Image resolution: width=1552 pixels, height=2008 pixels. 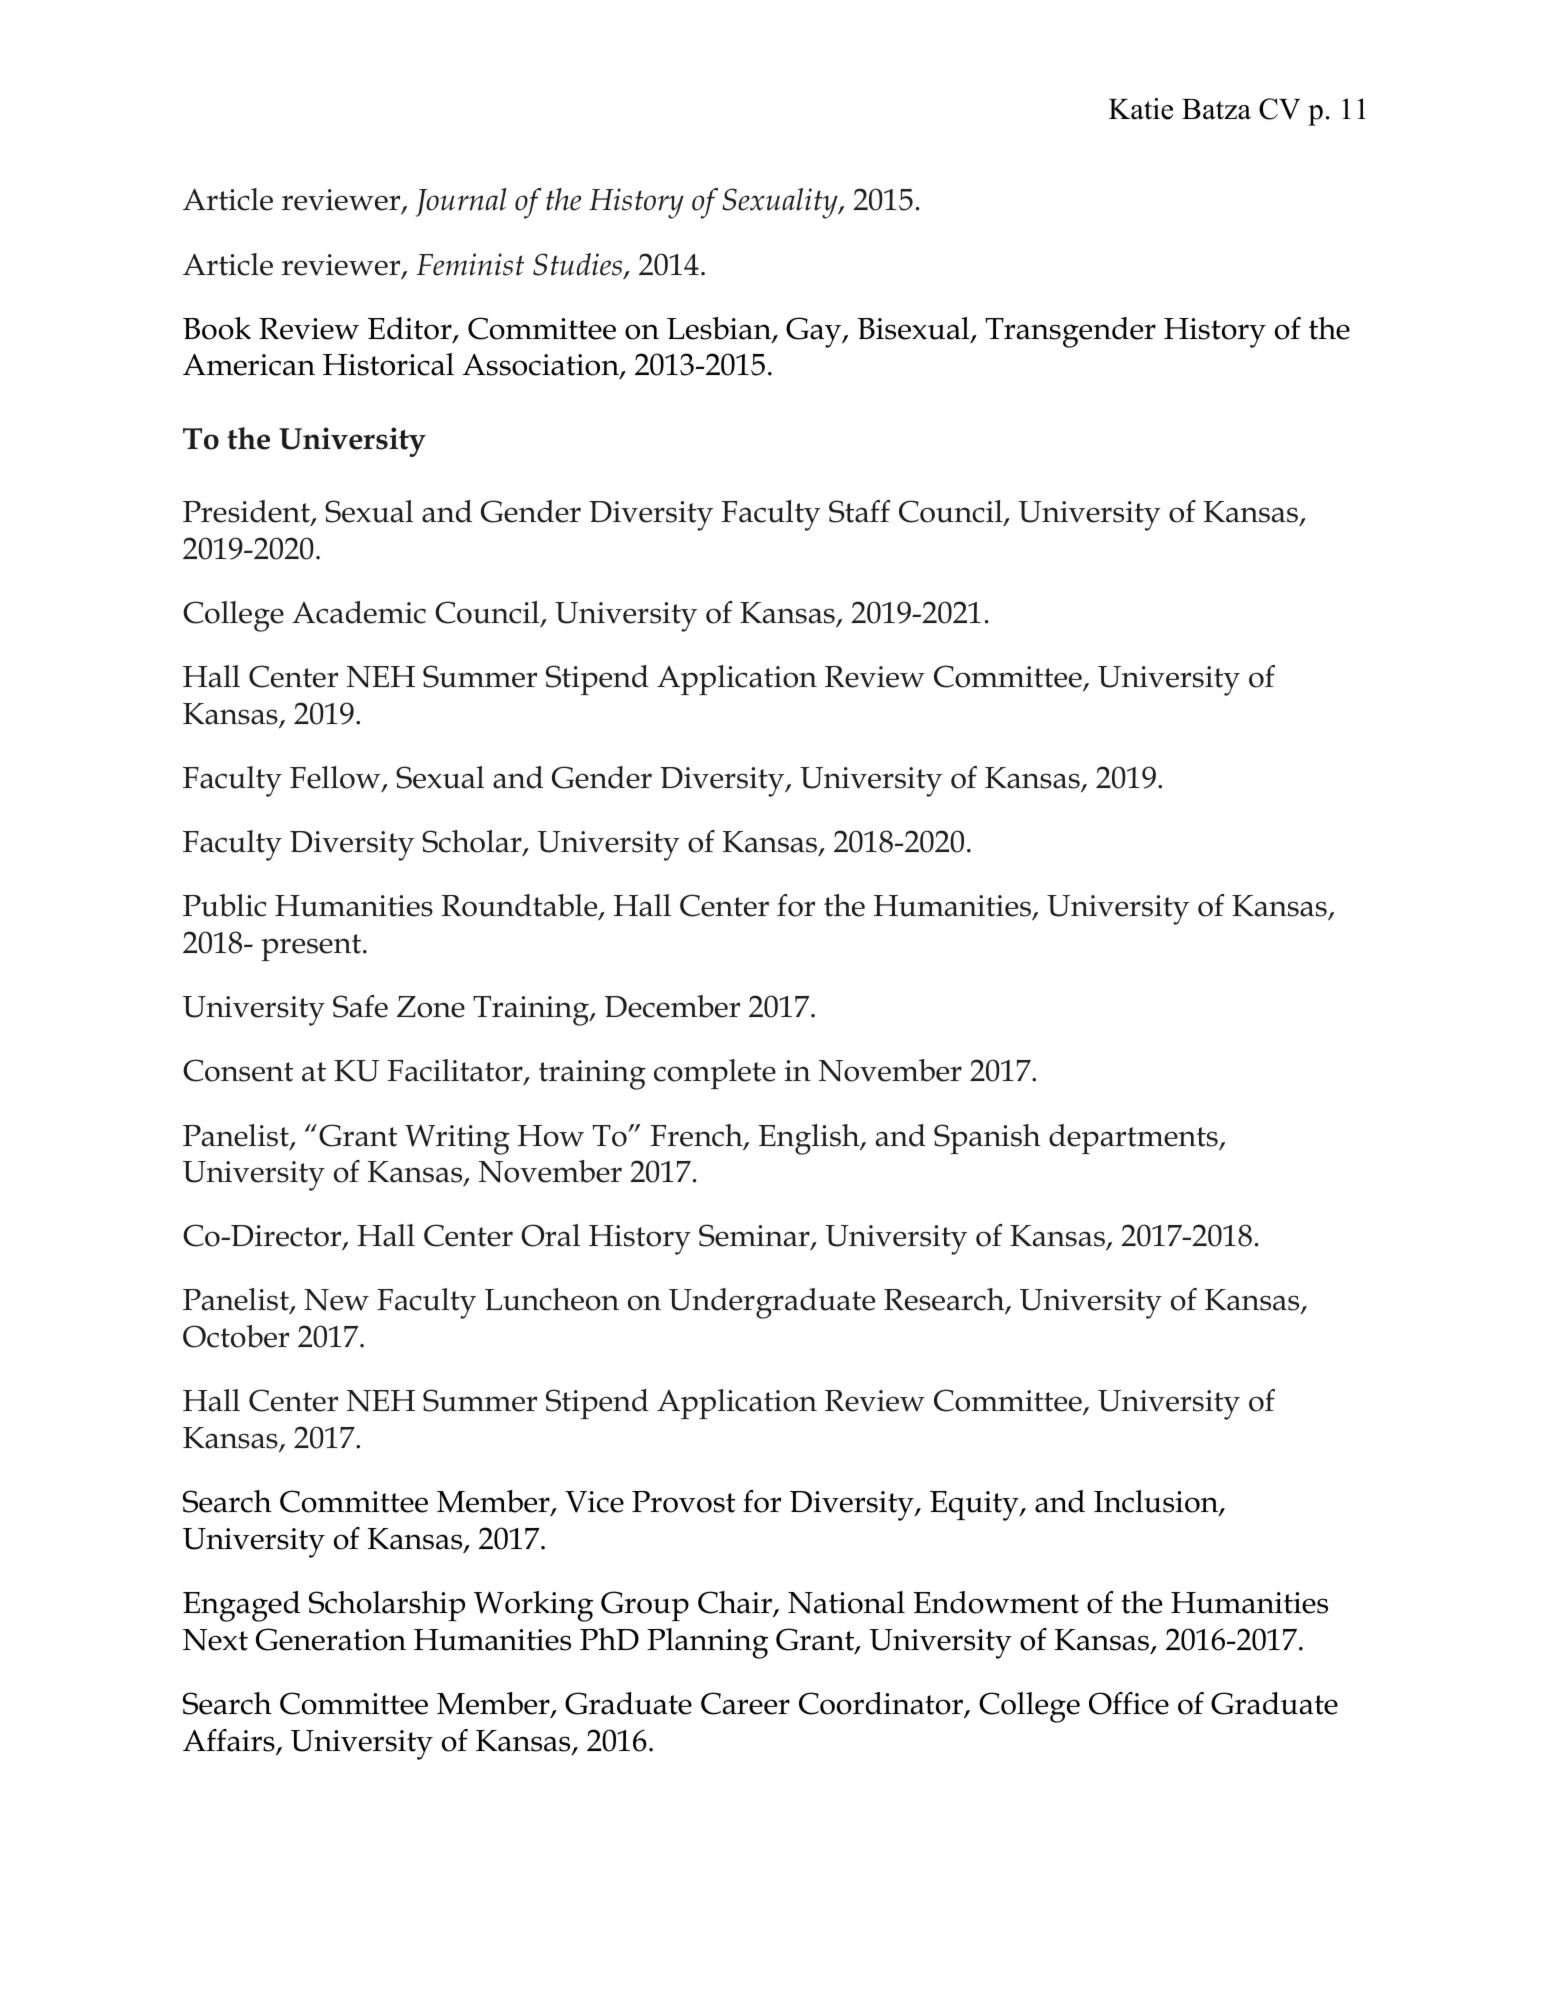 What do you see at coordinates (461, 202) in the image?
I see `Journal` at bounding box center [461, 202].
